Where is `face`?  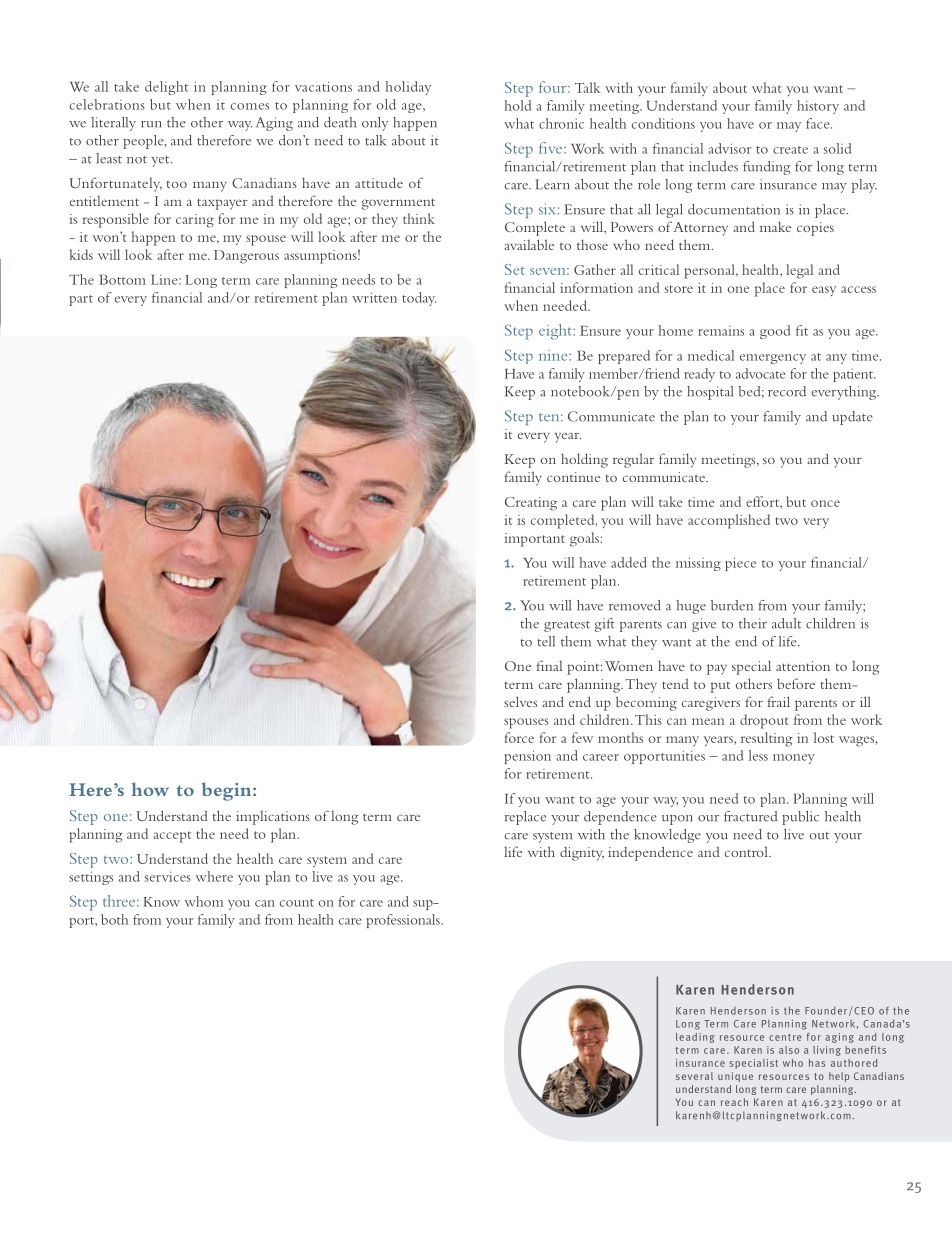 face is located at coordinates (819, 123).
